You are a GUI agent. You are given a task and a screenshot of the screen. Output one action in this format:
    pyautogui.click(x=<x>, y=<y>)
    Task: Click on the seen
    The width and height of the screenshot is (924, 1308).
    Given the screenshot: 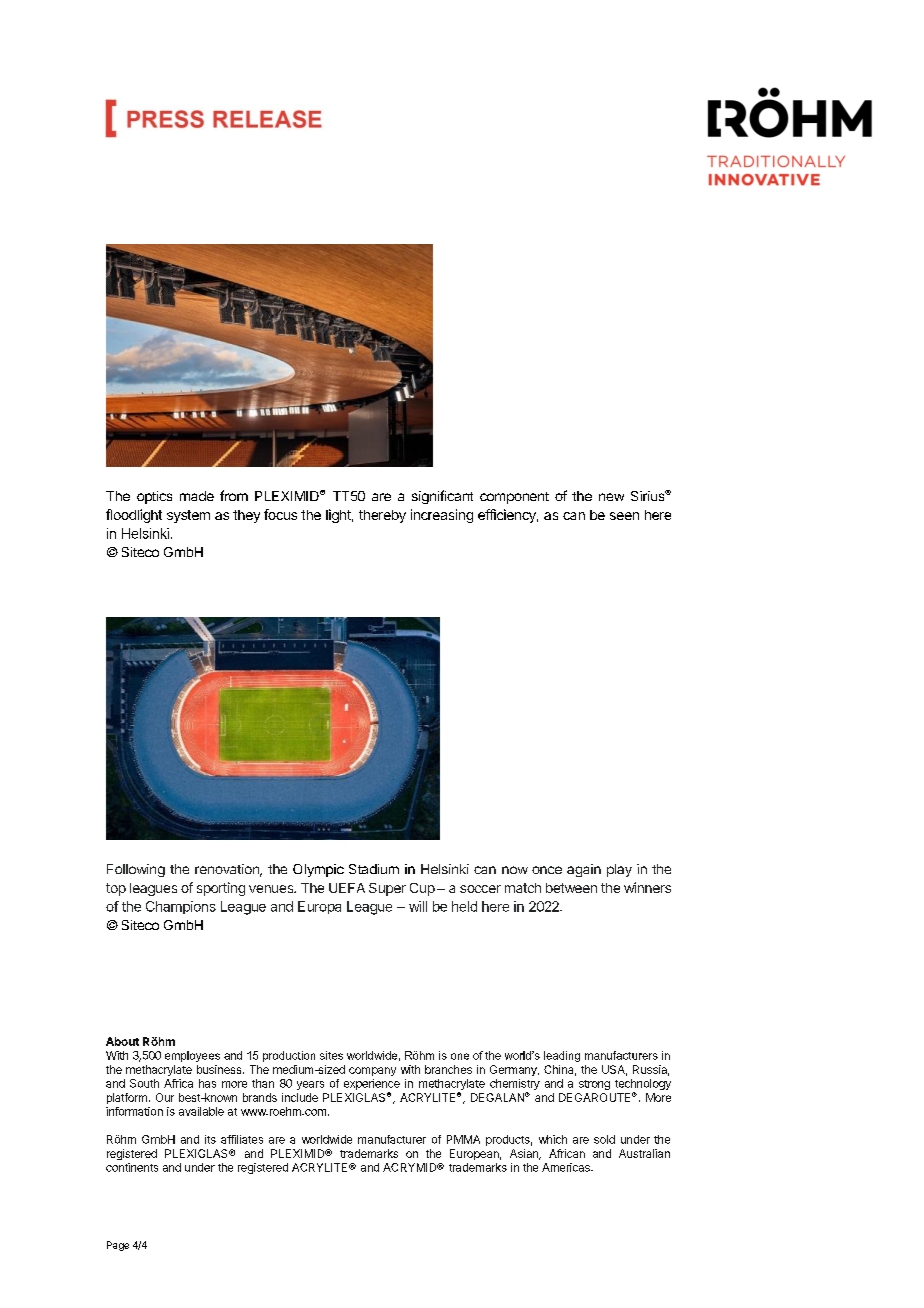 What is the action you would take?
    pyautogui.click(x=624, y=516)
